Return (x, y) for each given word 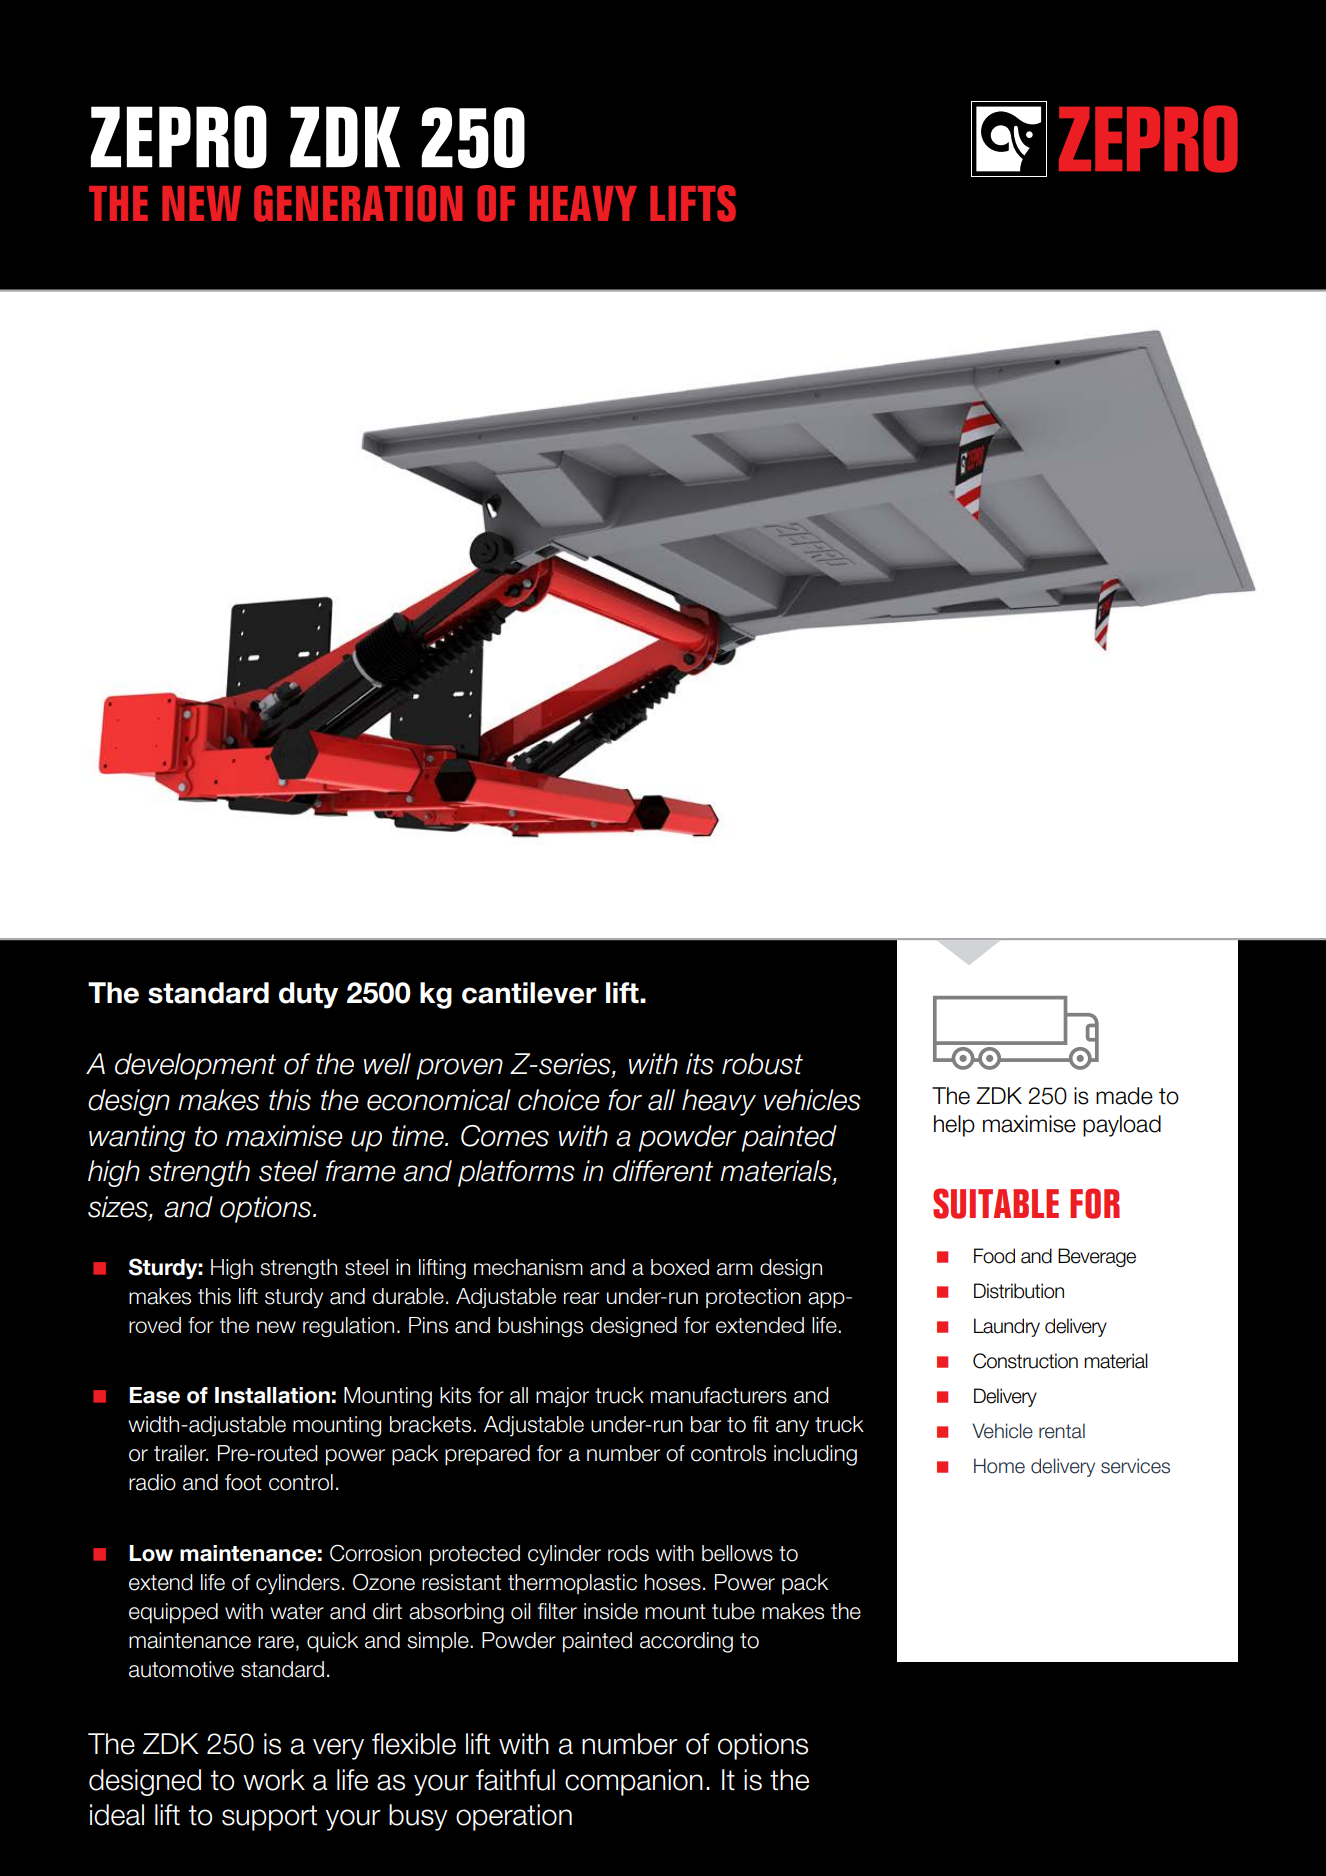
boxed (680, 1267)
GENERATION (358, 203)
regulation (348, 1327)
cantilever (529, 993)
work (274, 1780)
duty (308, 995)
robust (762, 1064)
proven (459, 1069)
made (1124, 1096)
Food (994, 1256)
